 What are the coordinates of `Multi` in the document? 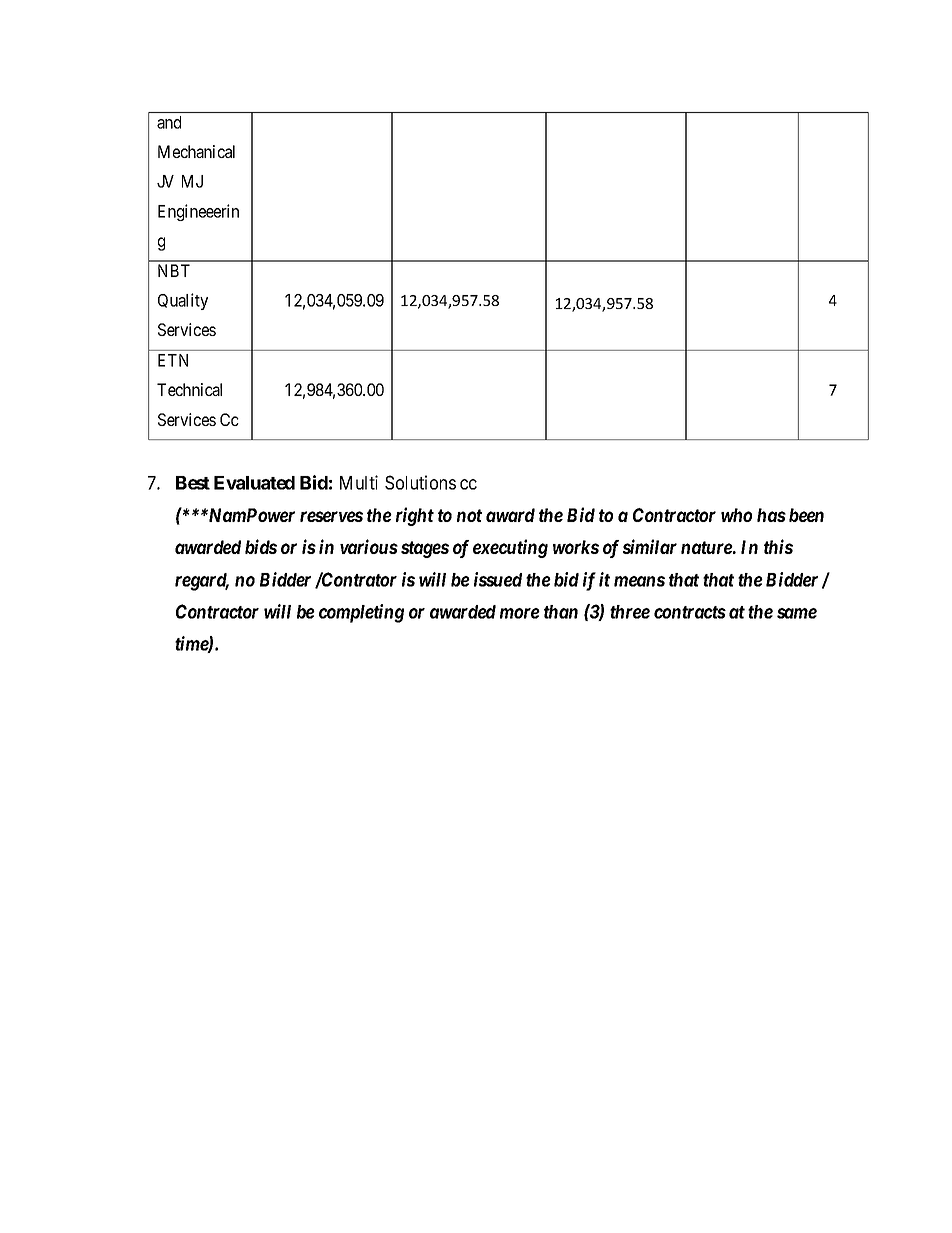 It's located at (359, 482).
